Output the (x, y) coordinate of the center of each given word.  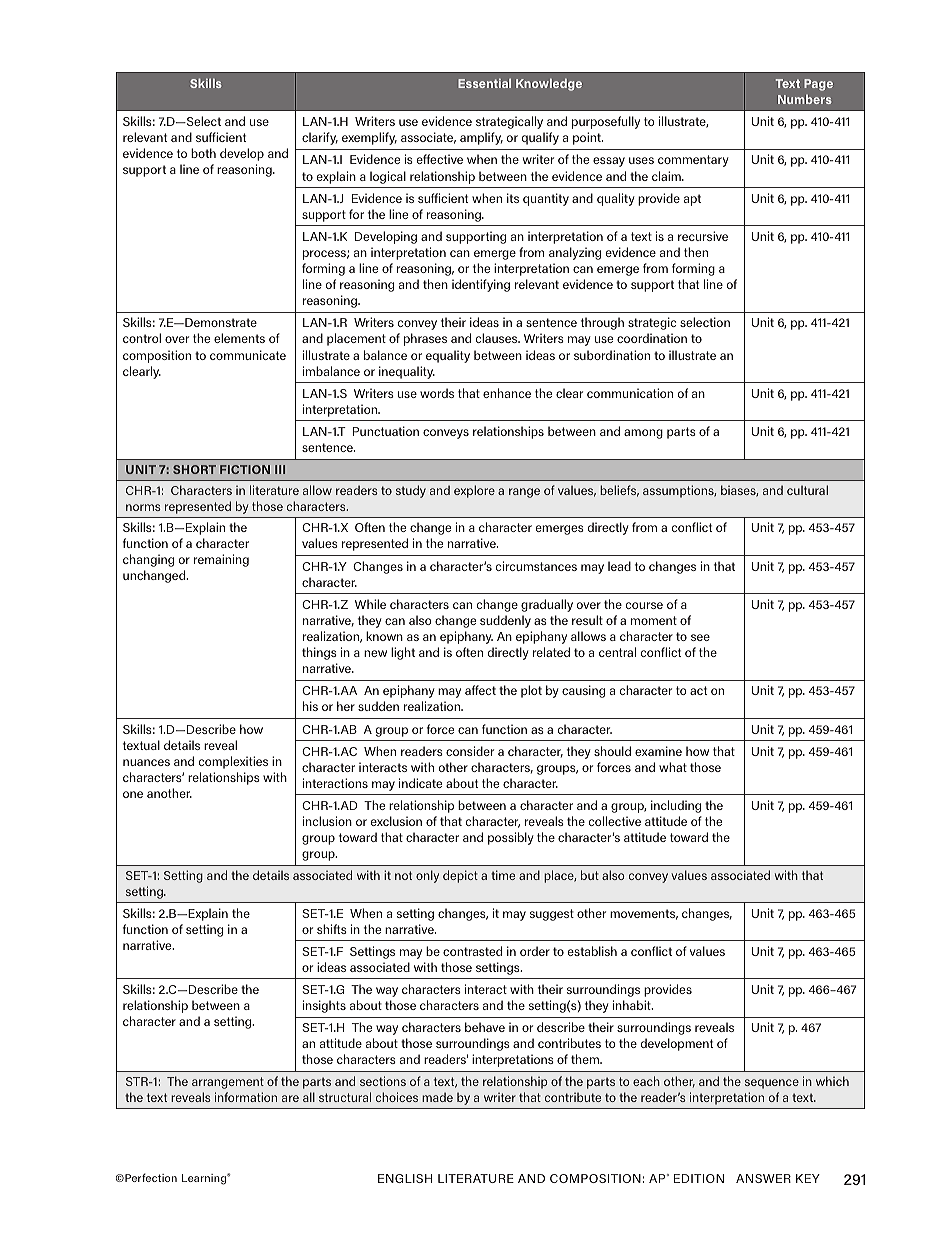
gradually (547, 605)
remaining (221, 560)
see (700, 637)
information (246, 1097)
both (203, 153)
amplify (481, 138)
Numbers (805, 99)
